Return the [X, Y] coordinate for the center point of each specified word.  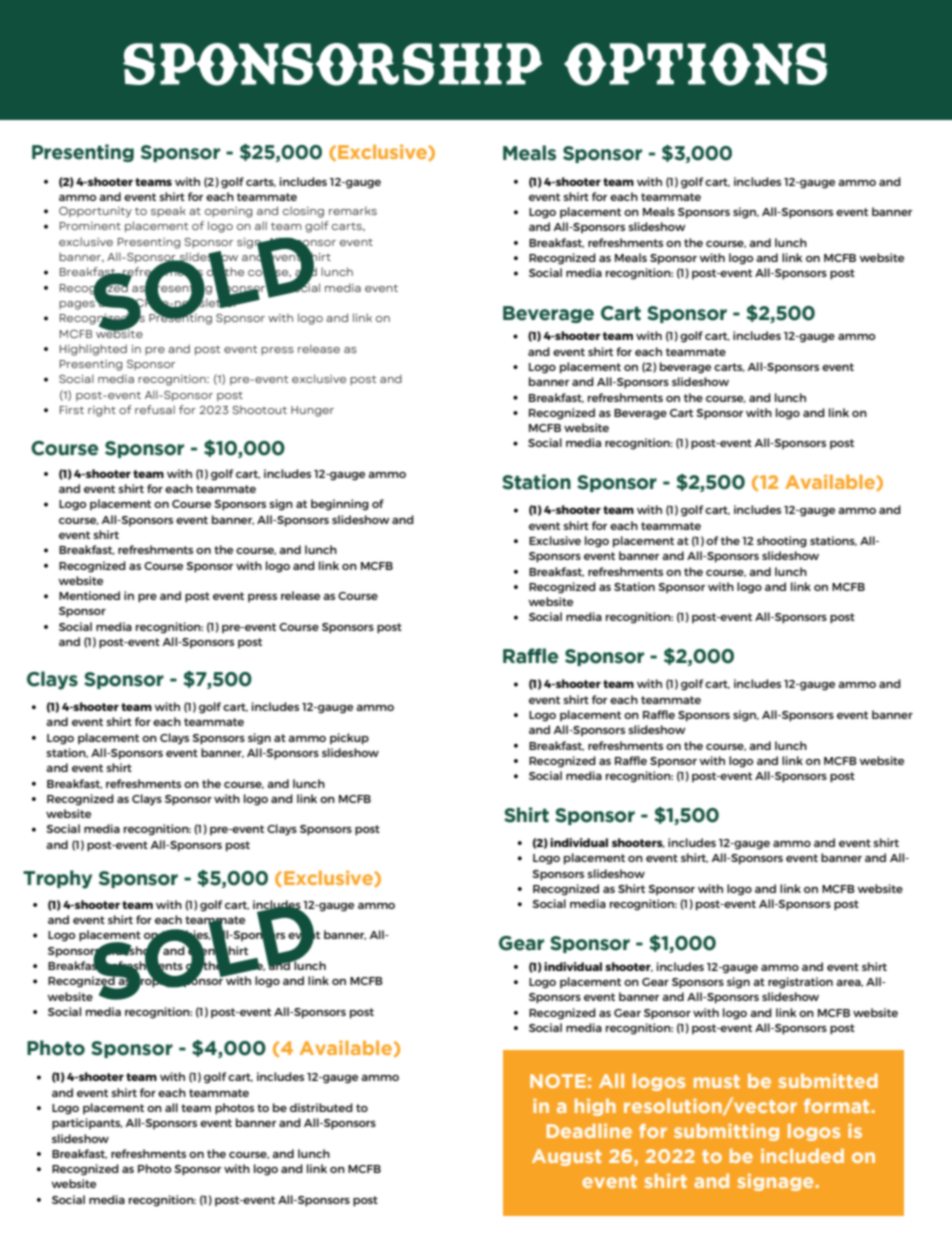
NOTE [558, 1081]
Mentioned [89, 595]
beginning [340, 505]
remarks [353, 210]
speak [168, 211]
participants [87, 1124]
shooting [782, 542]
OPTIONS [695, 64]
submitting [726, 1132]
